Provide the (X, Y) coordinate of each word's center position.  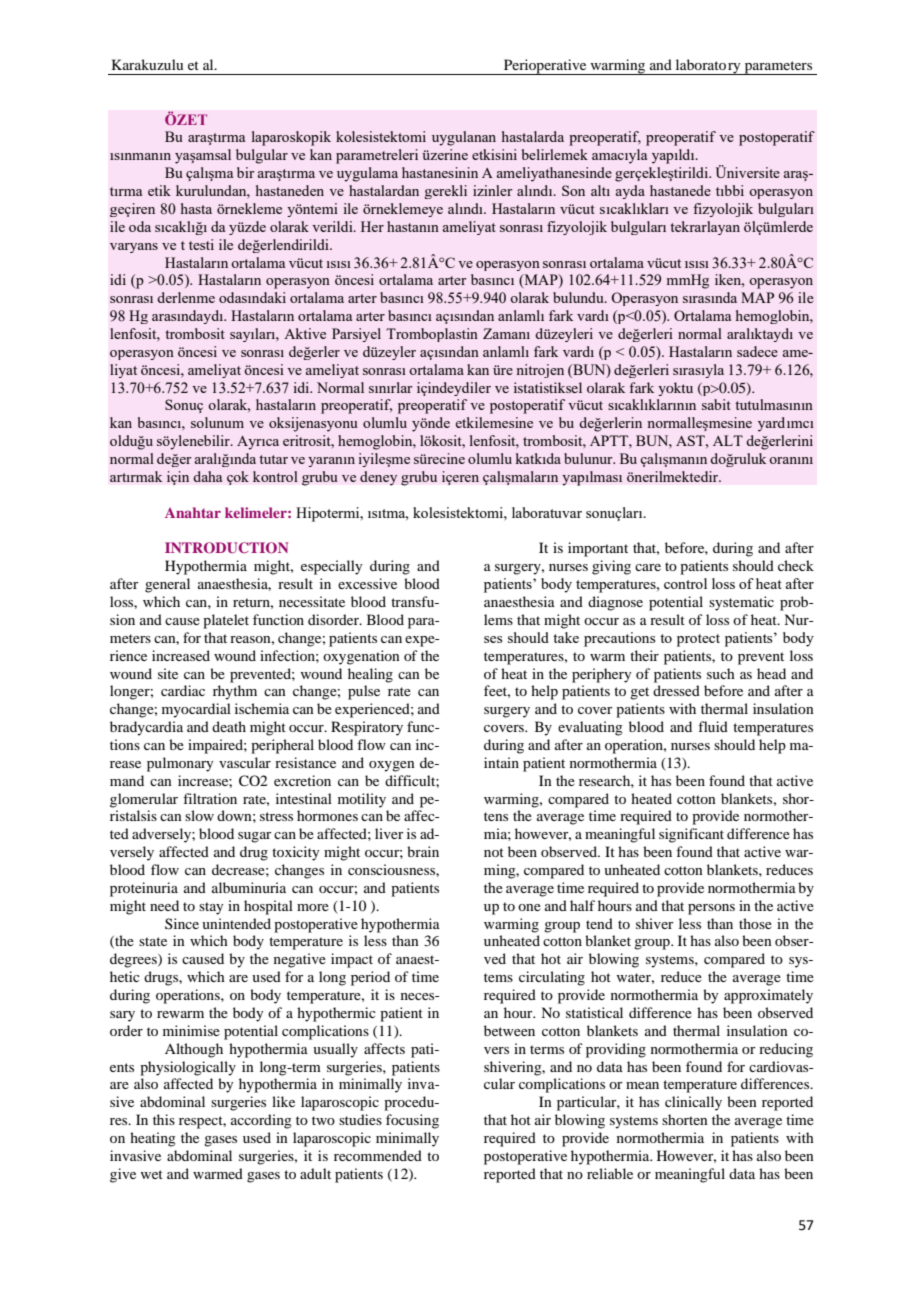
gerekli (446, 192)
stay (211, 908)
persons (711, 909)
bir (246, 172)
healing (370, 675)
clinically (693, 1103)
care (648, 567)
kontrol (275, 476)
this (164, 1119)
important (598, 549)
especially (331, 567)
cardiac (183, 690)
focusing (412, 1121)
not (494, 852)
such (721, 673)
